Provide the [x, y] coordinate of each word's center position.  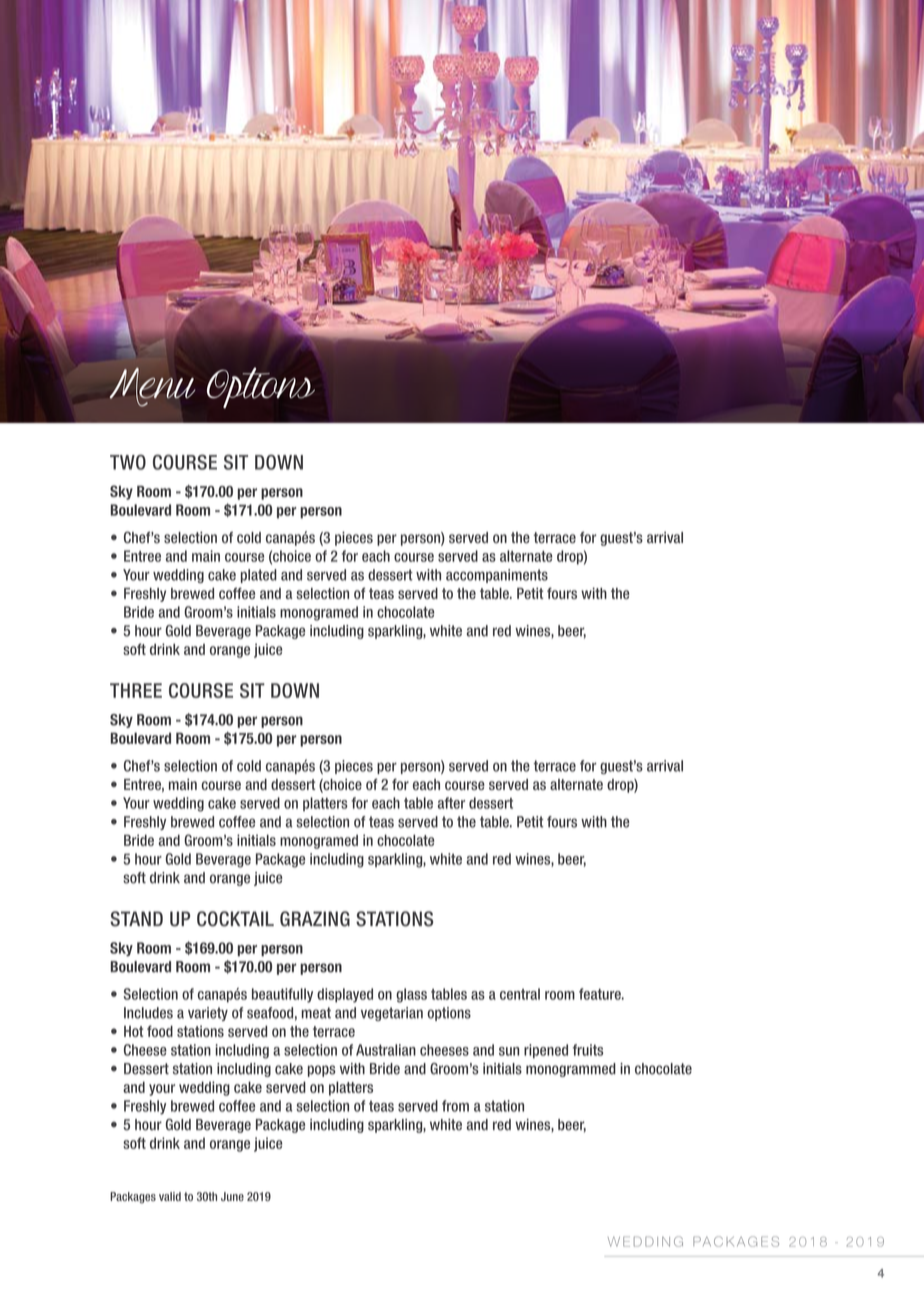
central [520, 994]
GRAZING [315, 919]
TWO [128, 462]
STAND [136, 919]
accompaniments [497, 576]
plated [259, 576]
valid [170, 1196]
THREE [136, 690]
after [451, 803]
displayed [345, 995]
